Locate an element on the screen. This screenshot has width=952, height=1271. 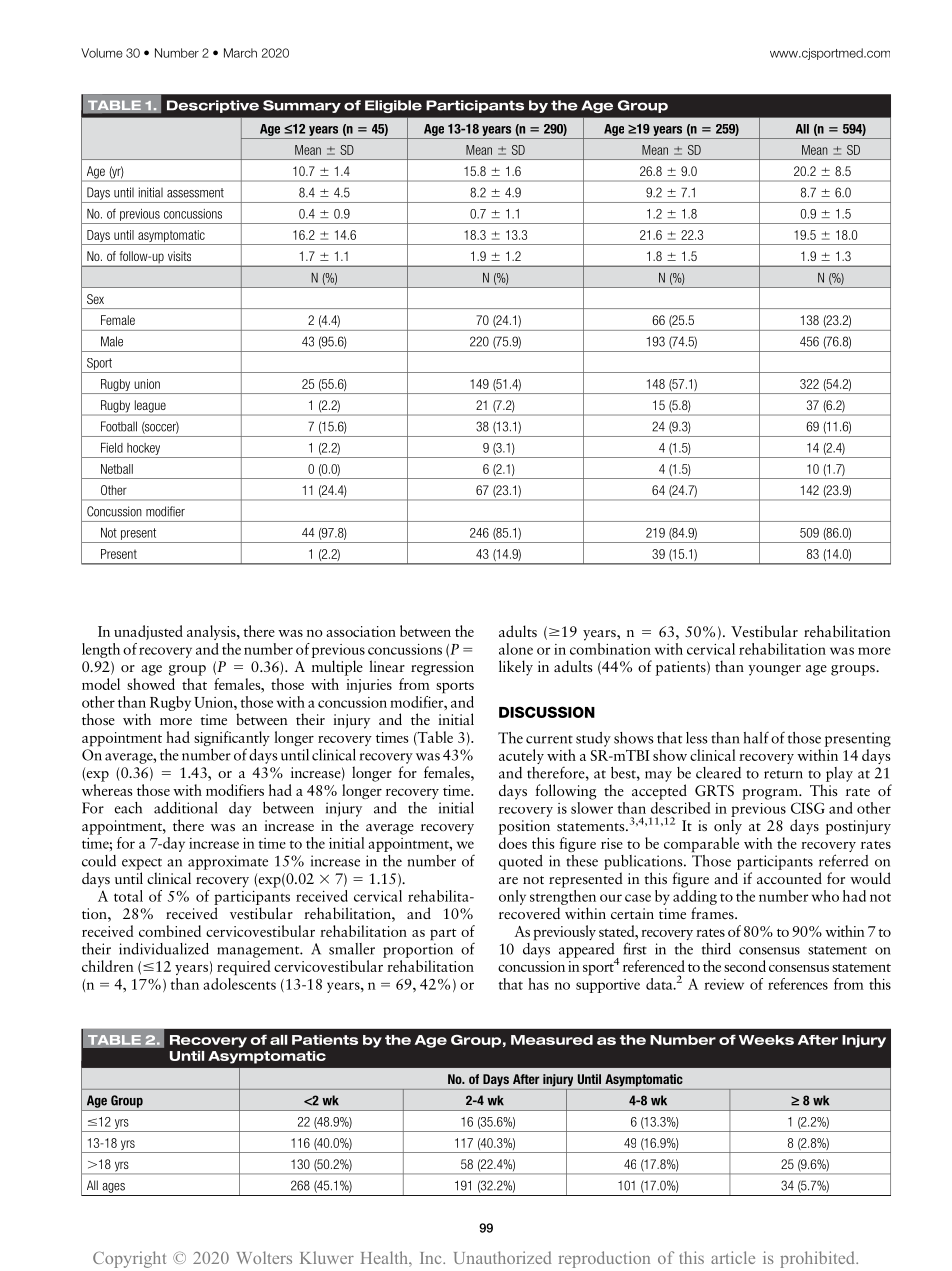
analysis is located at coordinates (212, 632).
